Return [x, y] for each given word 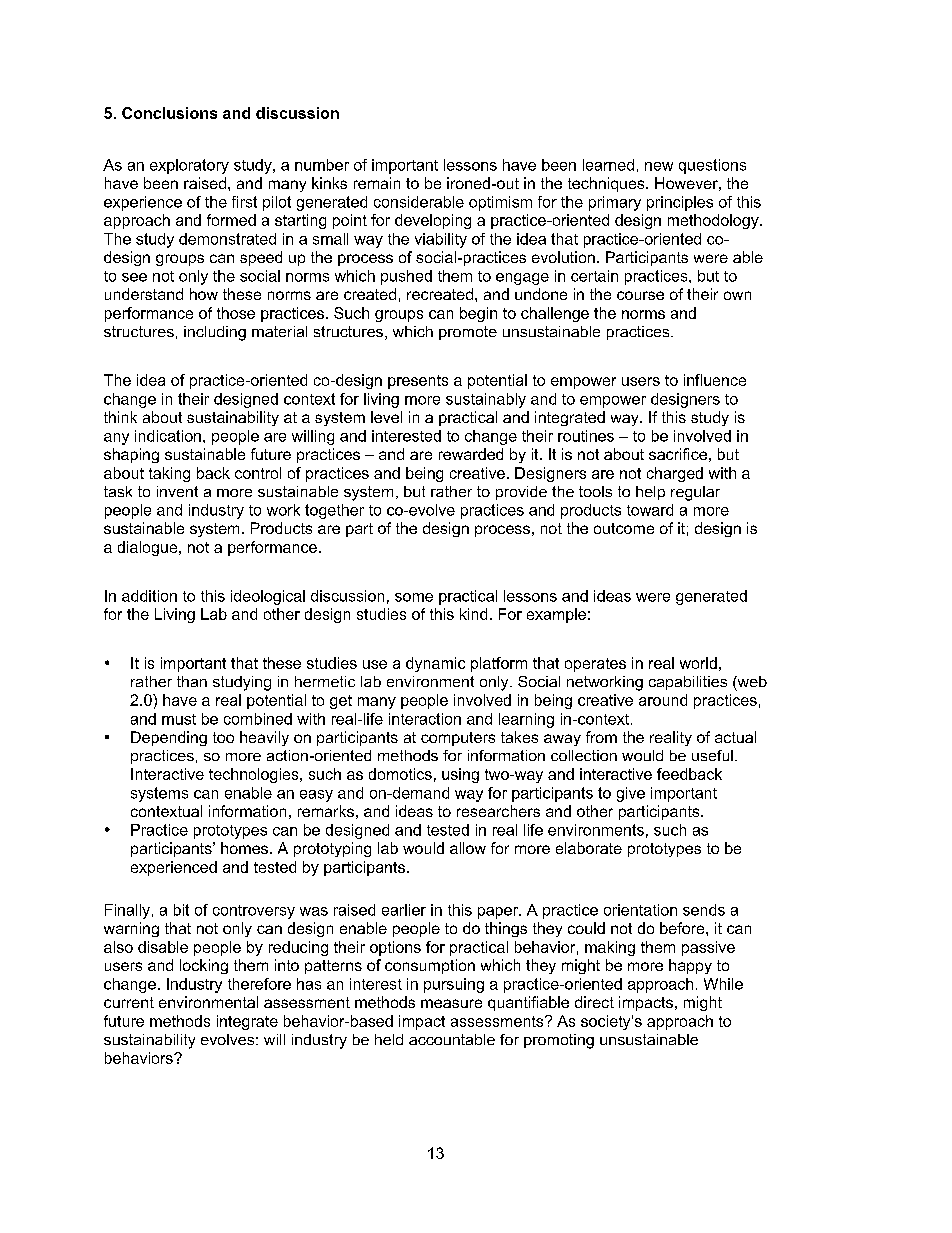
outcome [624, 528]
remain [377, 183]
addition [149, 596]
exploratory [189, 166]
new [659, 166]
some [414, 597]
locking [204, 966]
